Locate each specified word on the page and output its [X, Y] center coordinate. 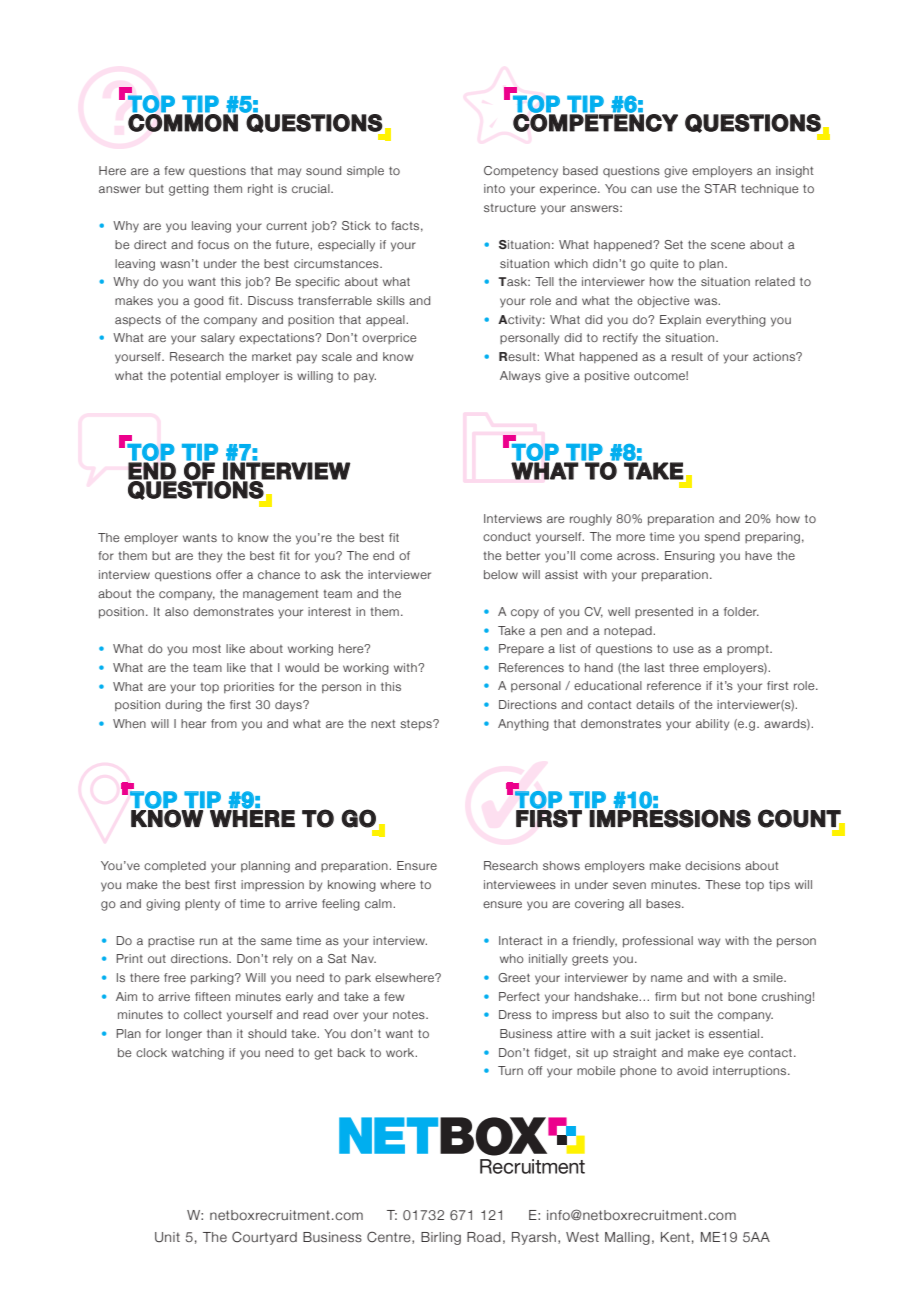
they [210, 557]
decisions [713, 865]
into [494, 188]
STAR [720, 188]
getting [189, 190]
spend [722, 537]
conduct [507, 536]
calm [379, 903]
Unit [167, 1237]
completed [175, 866]
